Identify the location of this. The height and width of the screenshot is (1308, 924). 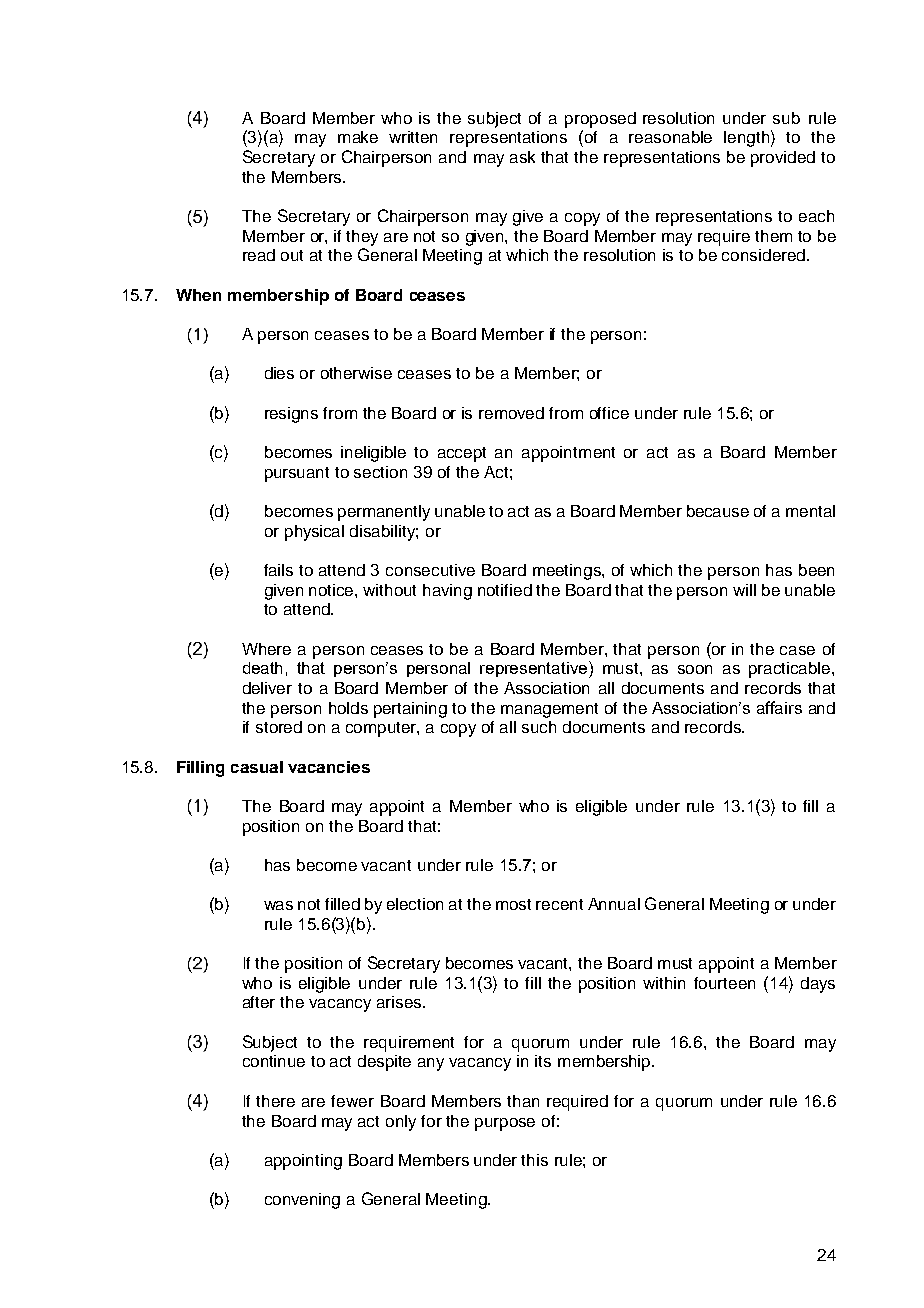
(534, 1160).
